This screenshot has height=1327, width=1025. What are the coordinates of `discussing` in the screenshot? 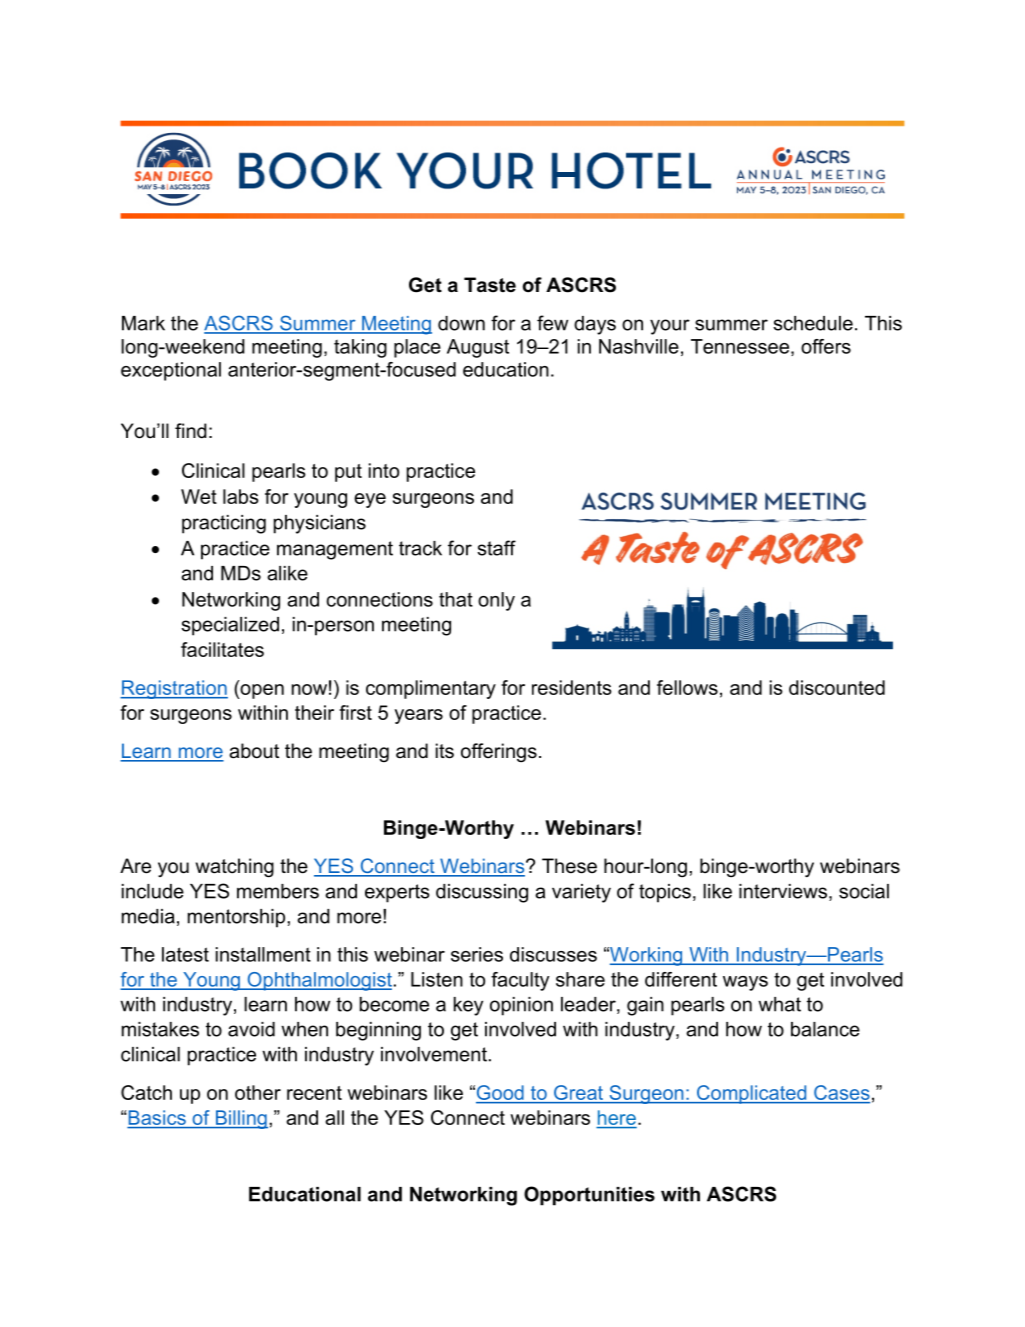 It's located at (482, 893).
